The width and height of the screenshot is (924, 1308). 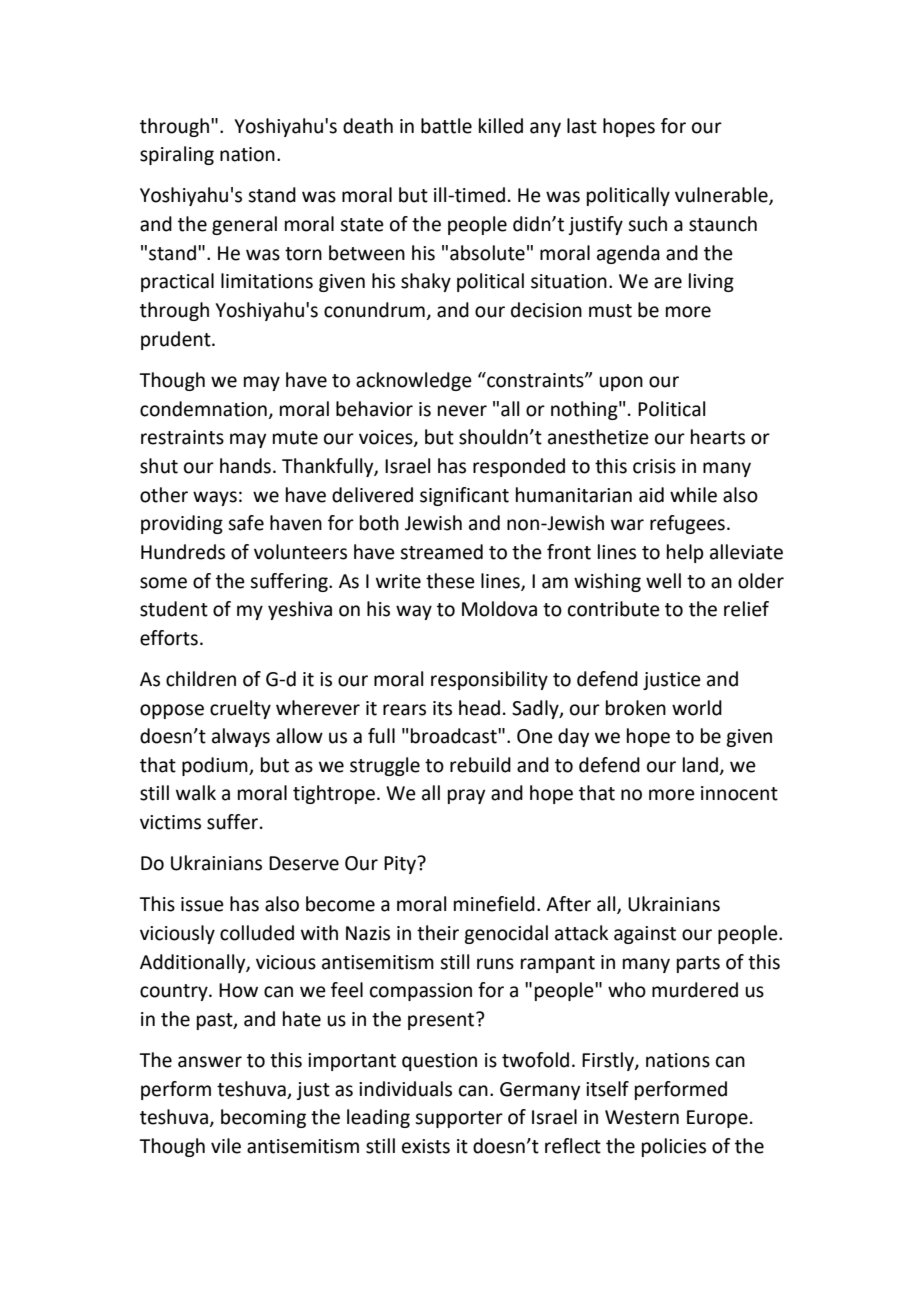 What do you see at coordinates (414, 381) in the screenshot?
I see `acknowledge` at bounding box center [414, 381].
